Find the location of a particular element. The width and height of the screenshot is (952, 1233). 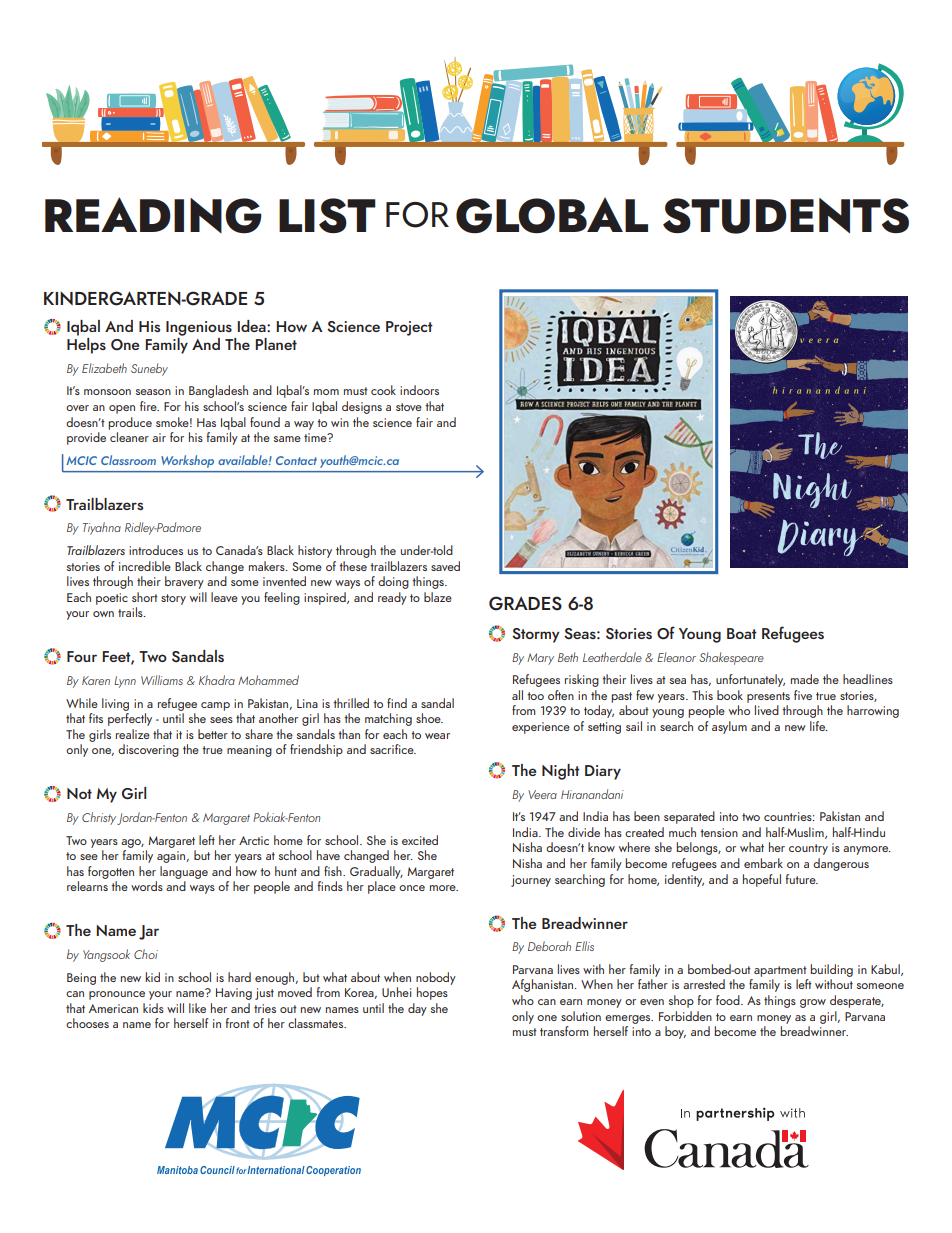

READING is located at coordinates (153, 215).
